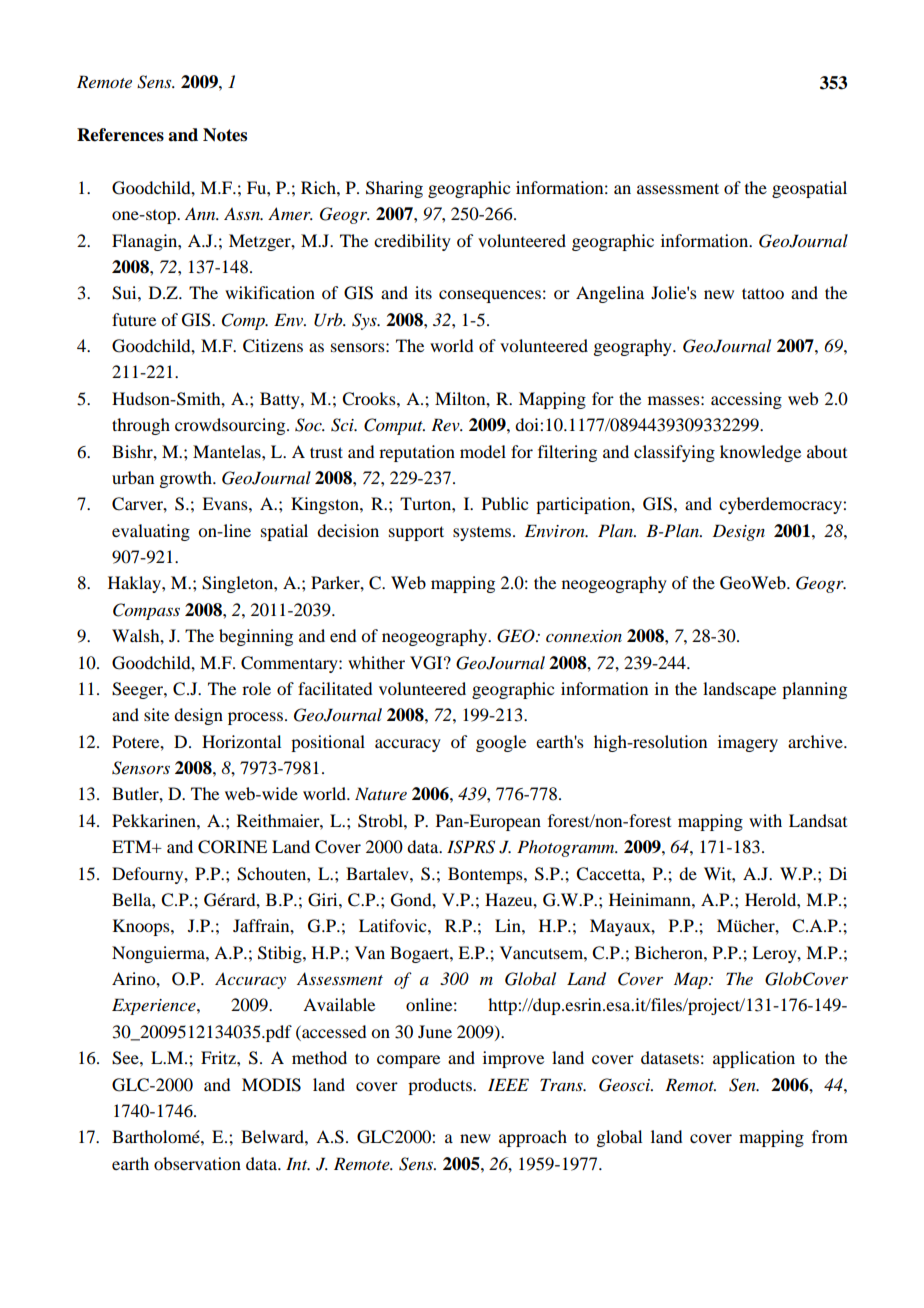  What do you see at coordinates (830, 1136) in the page?
I see `from` at bounding box center [830, 1136].
